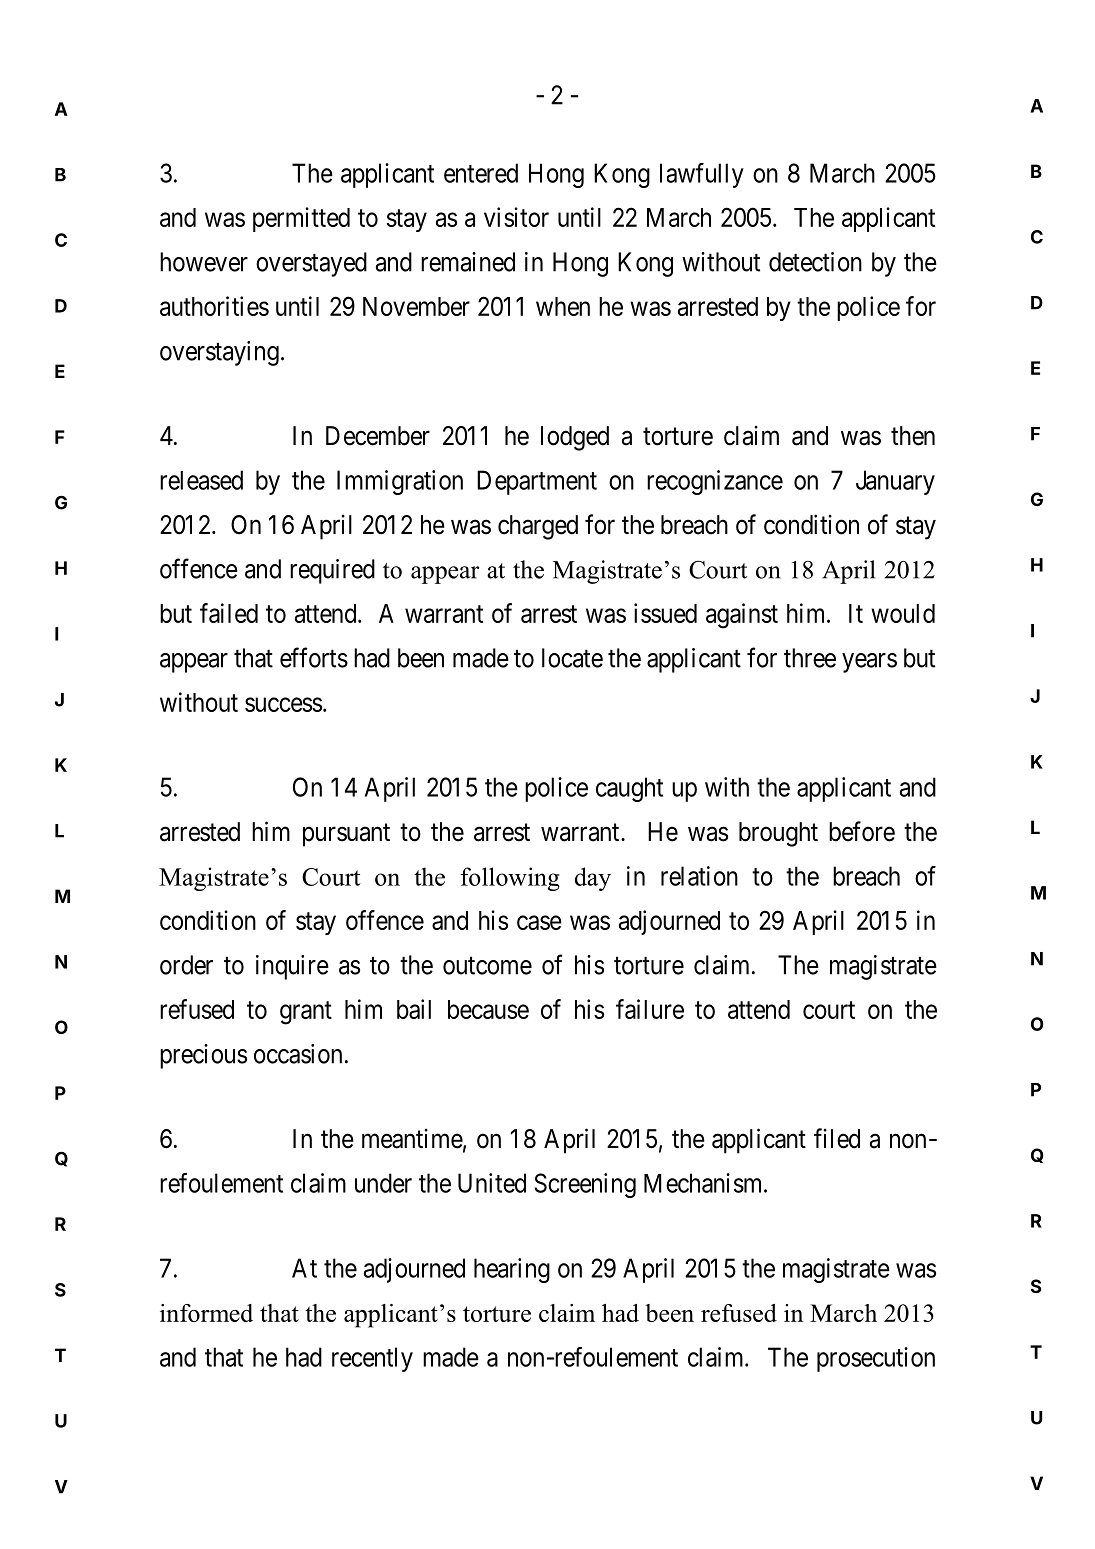 The width and height of the document is (1095, 1549). I want to click on before, so click(862, 831).
